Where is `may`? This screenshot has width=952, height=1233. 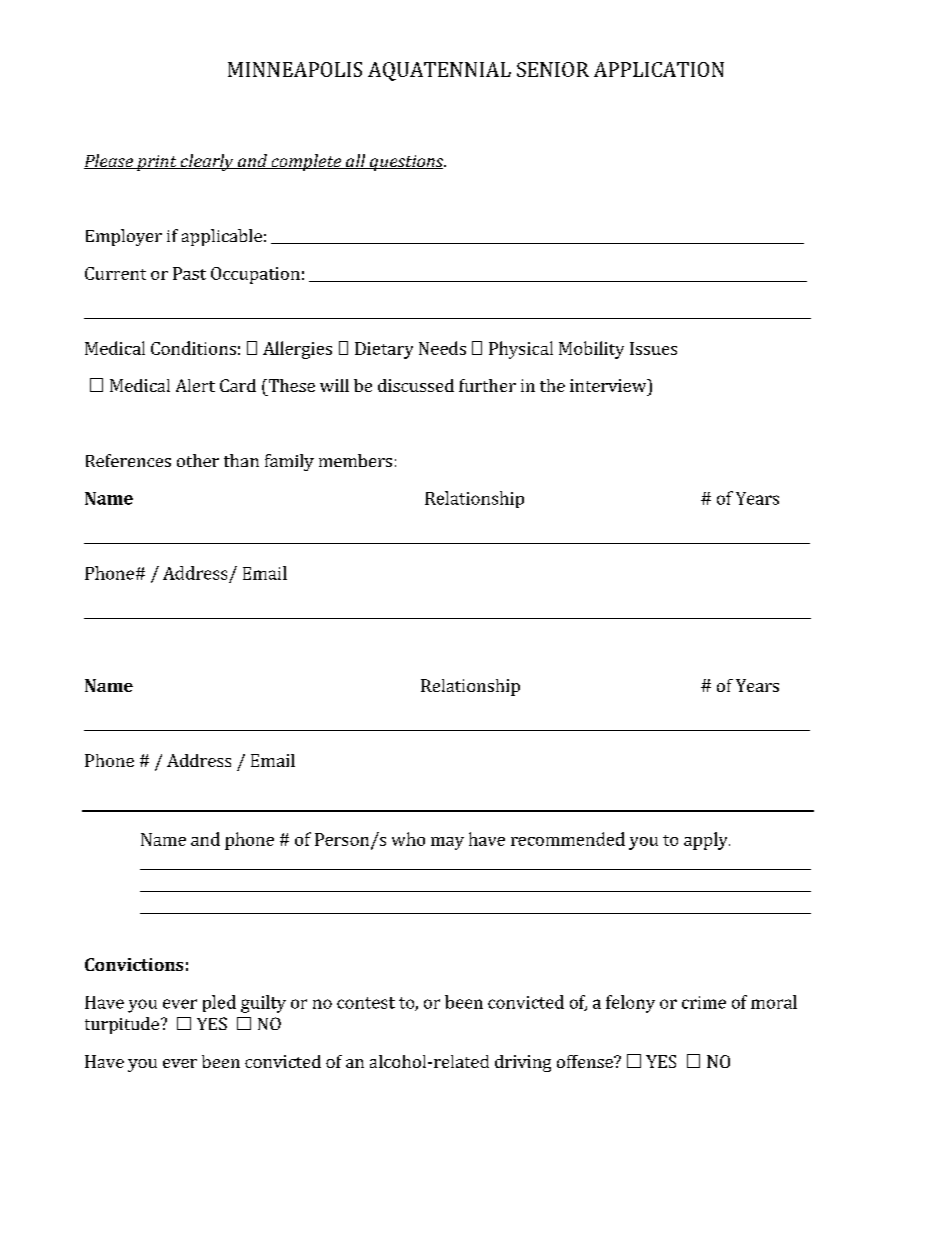
may is located at coordinates (447, 843).
